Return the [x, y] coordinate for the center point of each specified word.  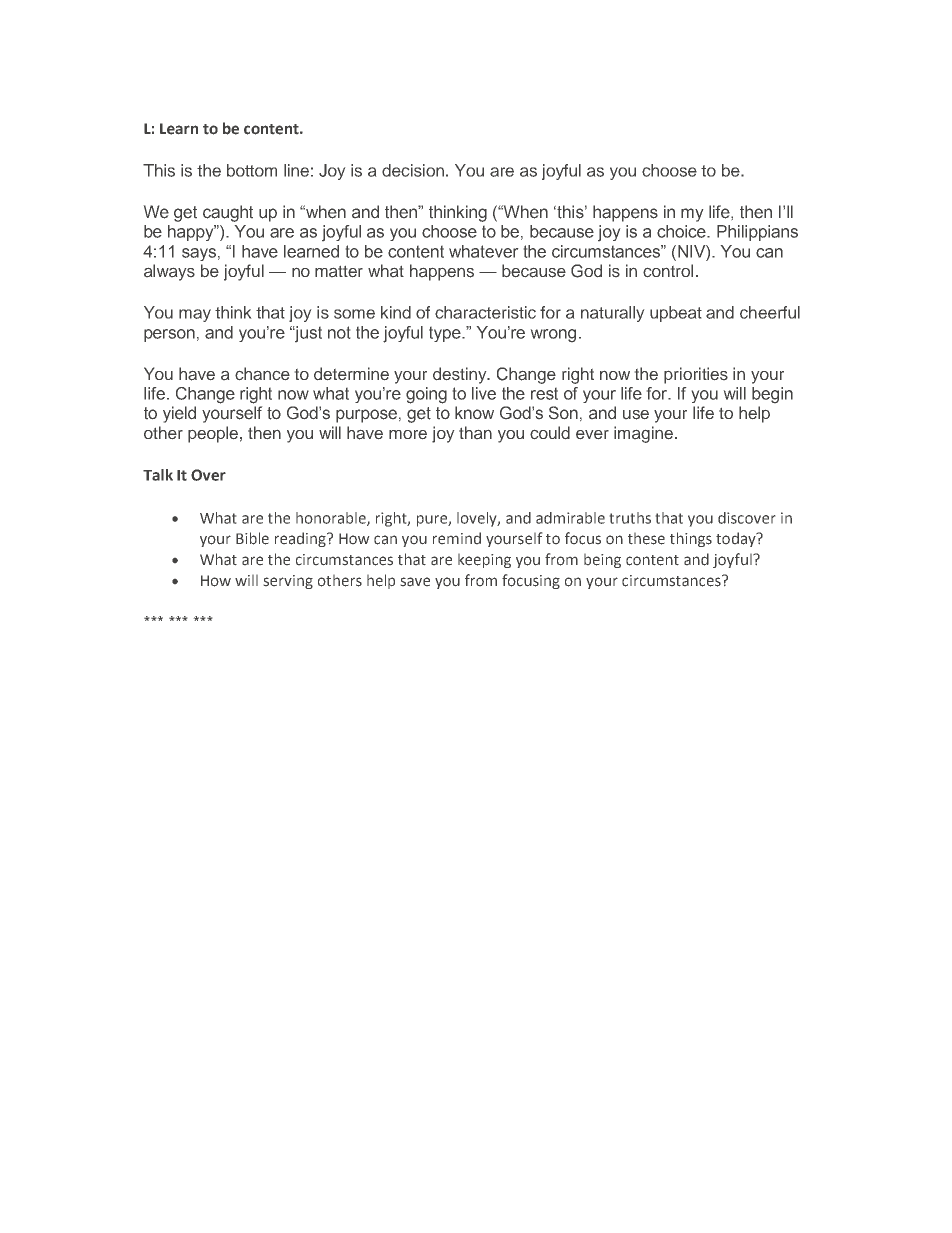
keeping [484, 561]
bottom [252, 170]
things [691, 539]
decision [413, 170]
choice [682, 231]
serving [288, 582]
